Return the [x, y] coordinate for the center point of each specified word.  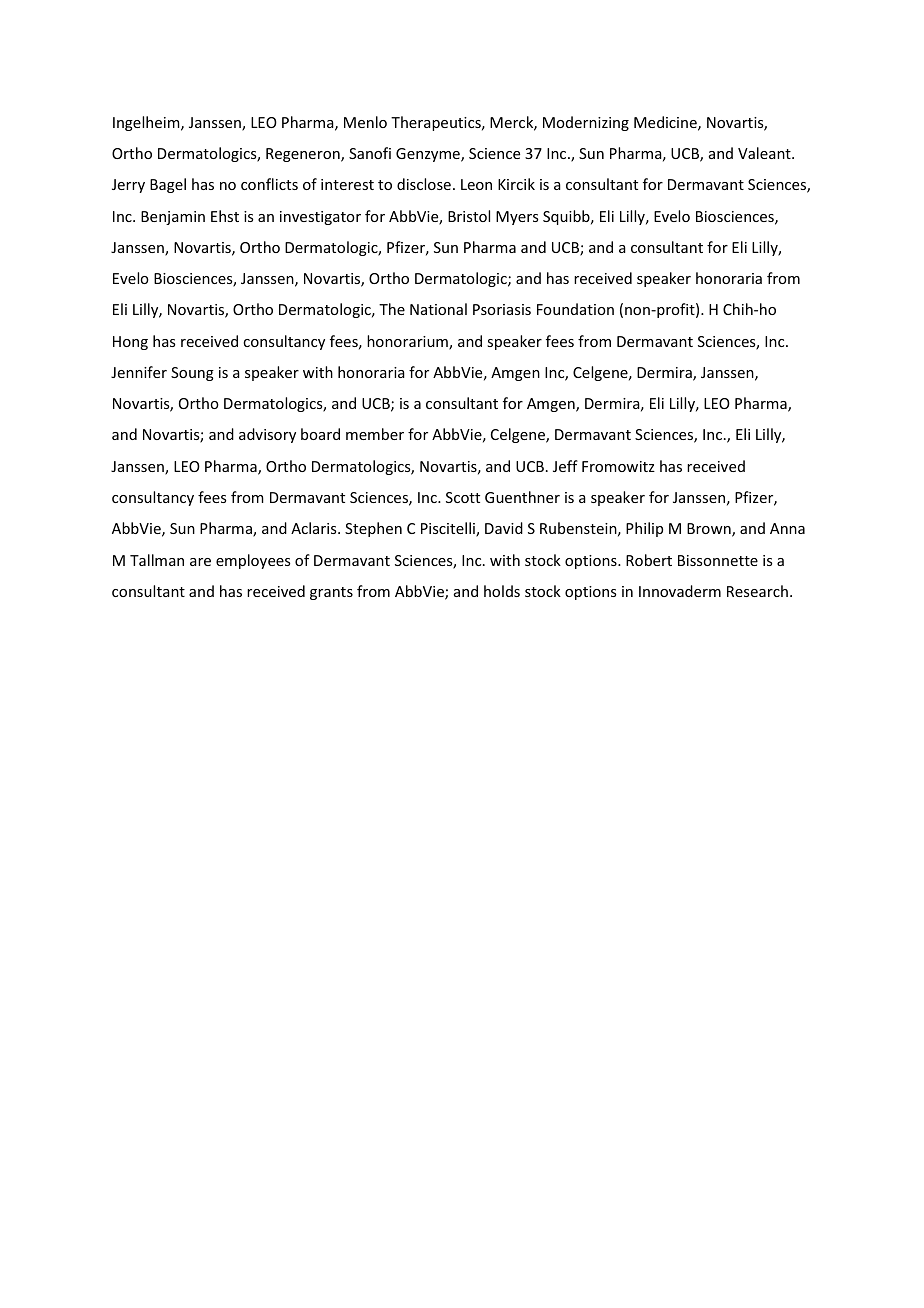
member [375, 434]
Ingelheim [147, 123]
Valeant [765, 153]
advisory [267, 435]
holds [502, 591]
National [438, 309]
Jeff [565, 466]
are [200, 562]
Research [757, 591]
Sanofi [370, 153]
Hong [130, 343]
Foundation [575, 309]
